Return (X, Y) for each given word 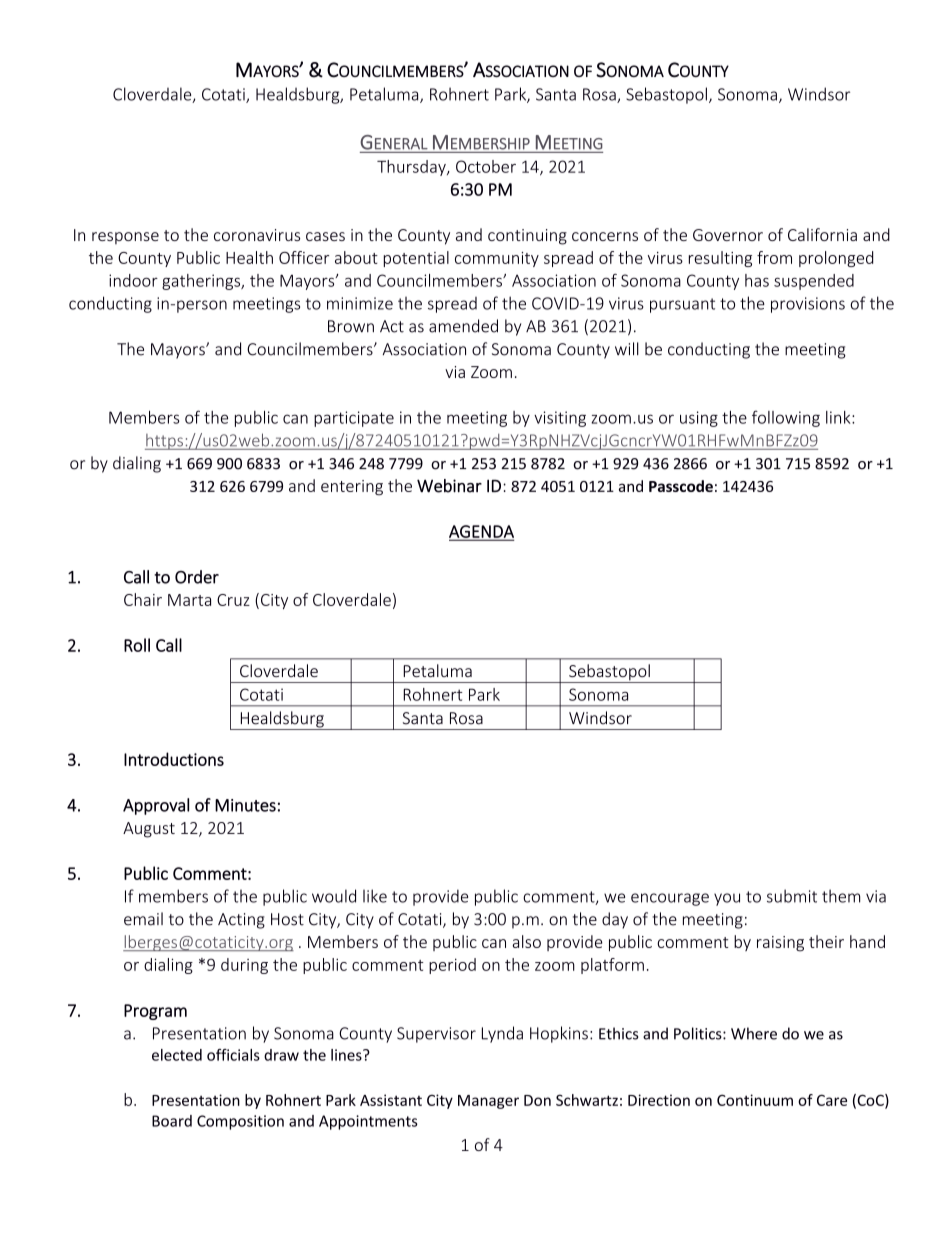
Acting (241, 921)
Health (249, 257)
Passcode (681, 486)
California (822, 234)
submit (792, 896)
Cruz (233, 600)
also (526, 941)
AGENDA (481, 532)
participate (354, 419)
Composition (240, 1122)
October (486, 166)
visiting (560, 419)
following (786, 418)
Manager (488, 1102)
